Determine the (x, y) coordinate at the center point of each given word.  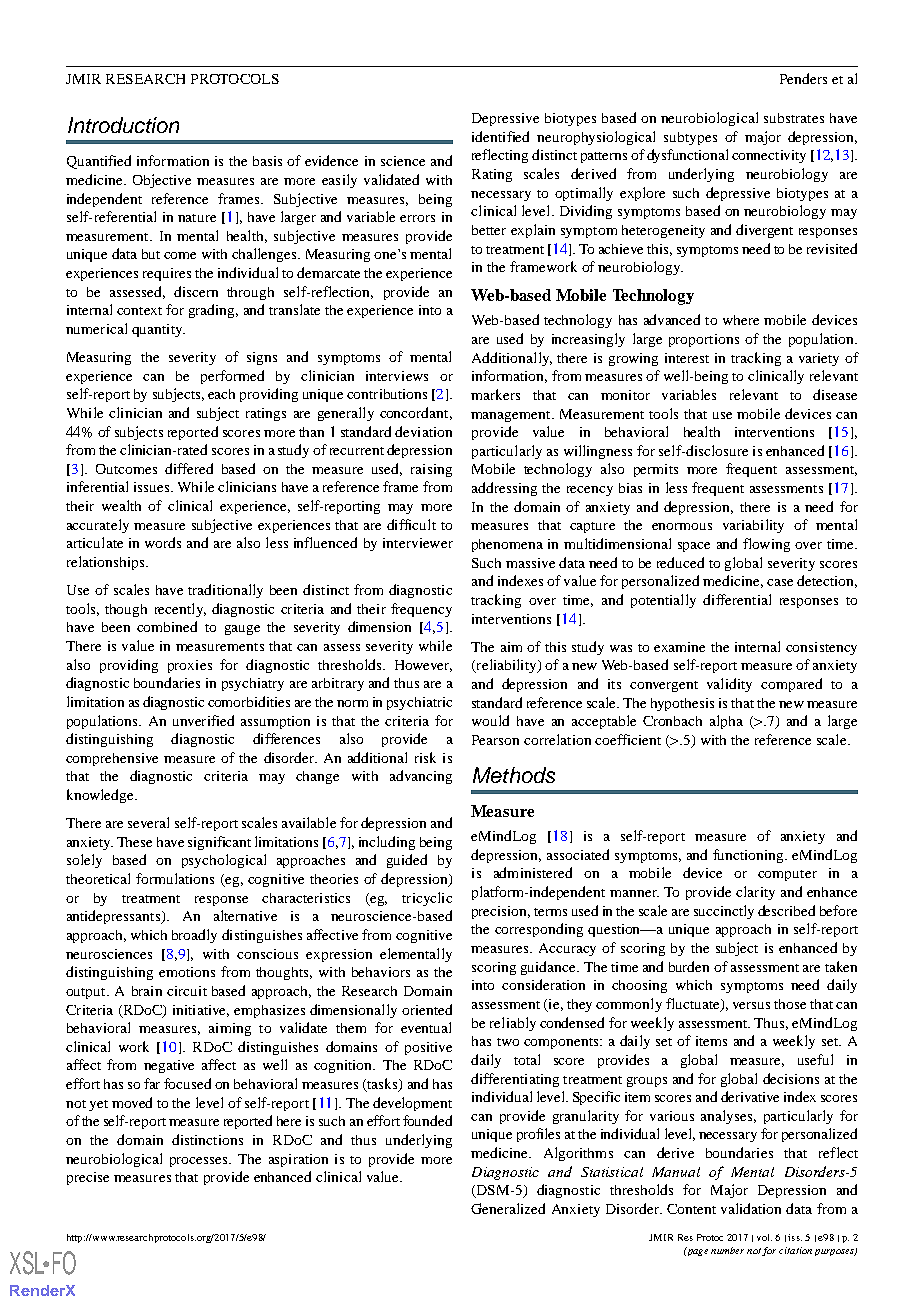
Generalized (508, 1208)
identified (500, 136)
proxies (190, 666)
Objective (162, 181)
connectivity (769, 156)
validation (751, 1208)
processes (200, 1162)
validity (729, 685)
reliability (506, 666)
